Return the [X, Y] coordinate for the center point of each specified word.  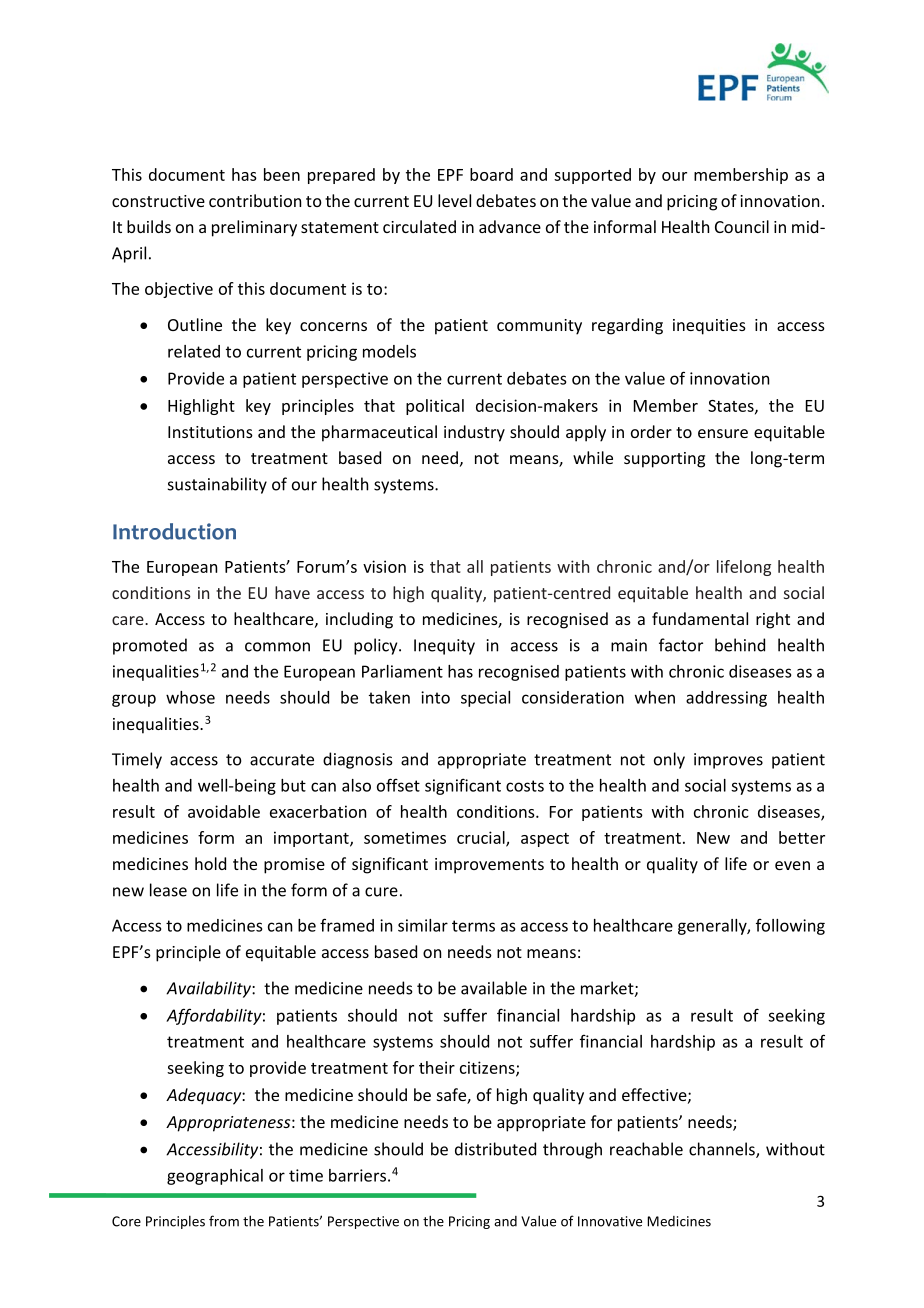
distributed [495, 1149]
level [454, 200]
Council [742, 226]
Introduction [174, 531]
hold [210, 863]
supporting [664, 460]
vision [384, 566]
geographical [215, 1177]
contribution [255, 200]
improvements [489, 866]
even [792, 865]
